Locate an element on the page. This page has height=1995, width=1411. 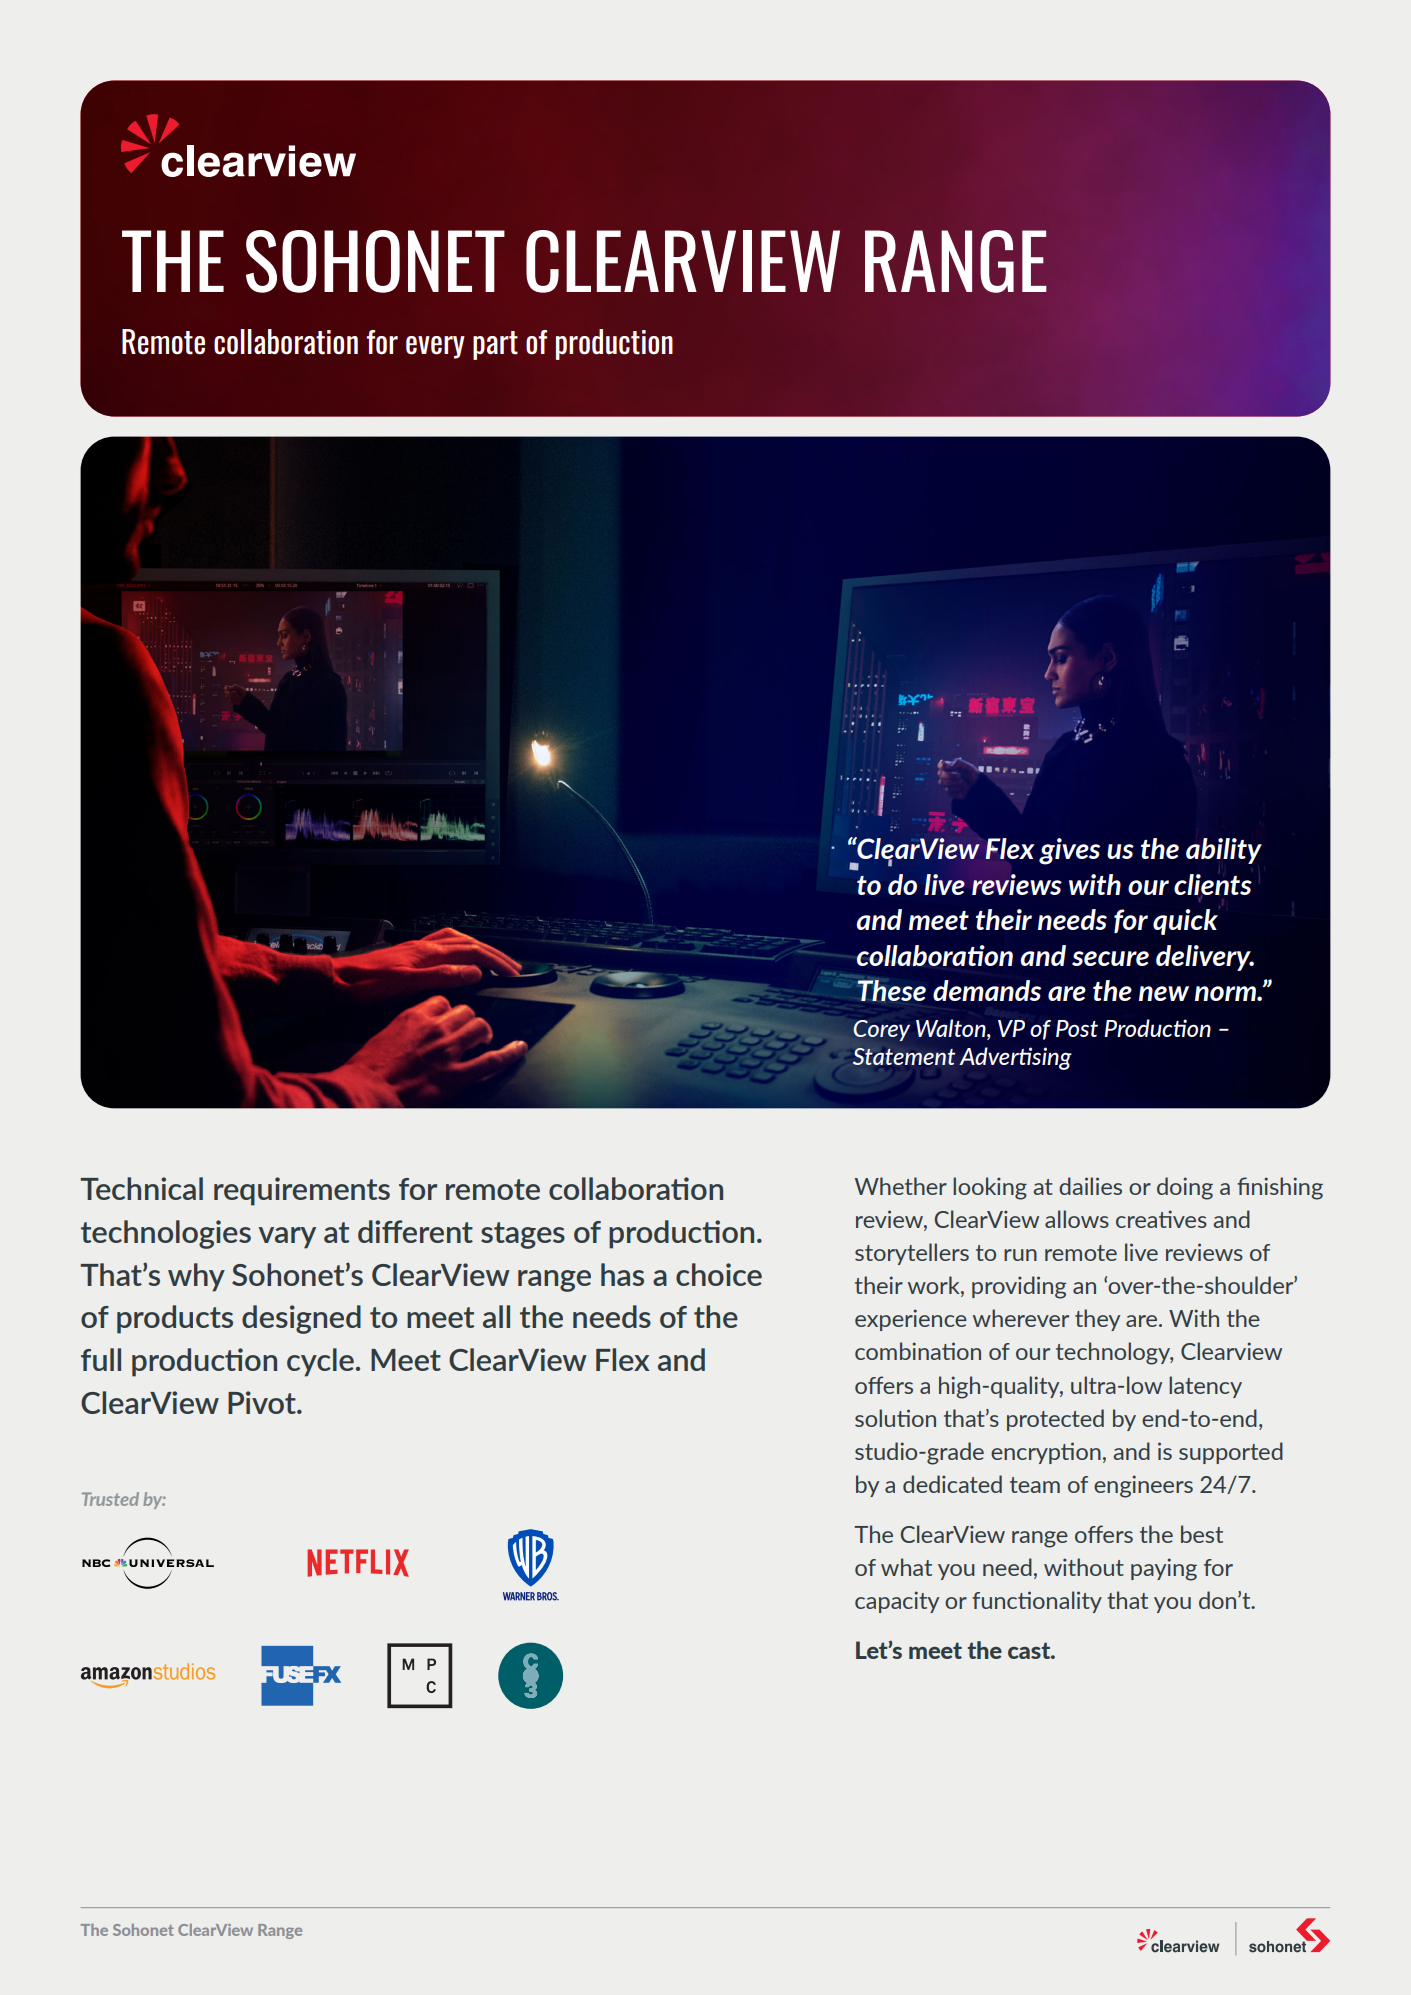
demands is located at coordinates (987, 990).
